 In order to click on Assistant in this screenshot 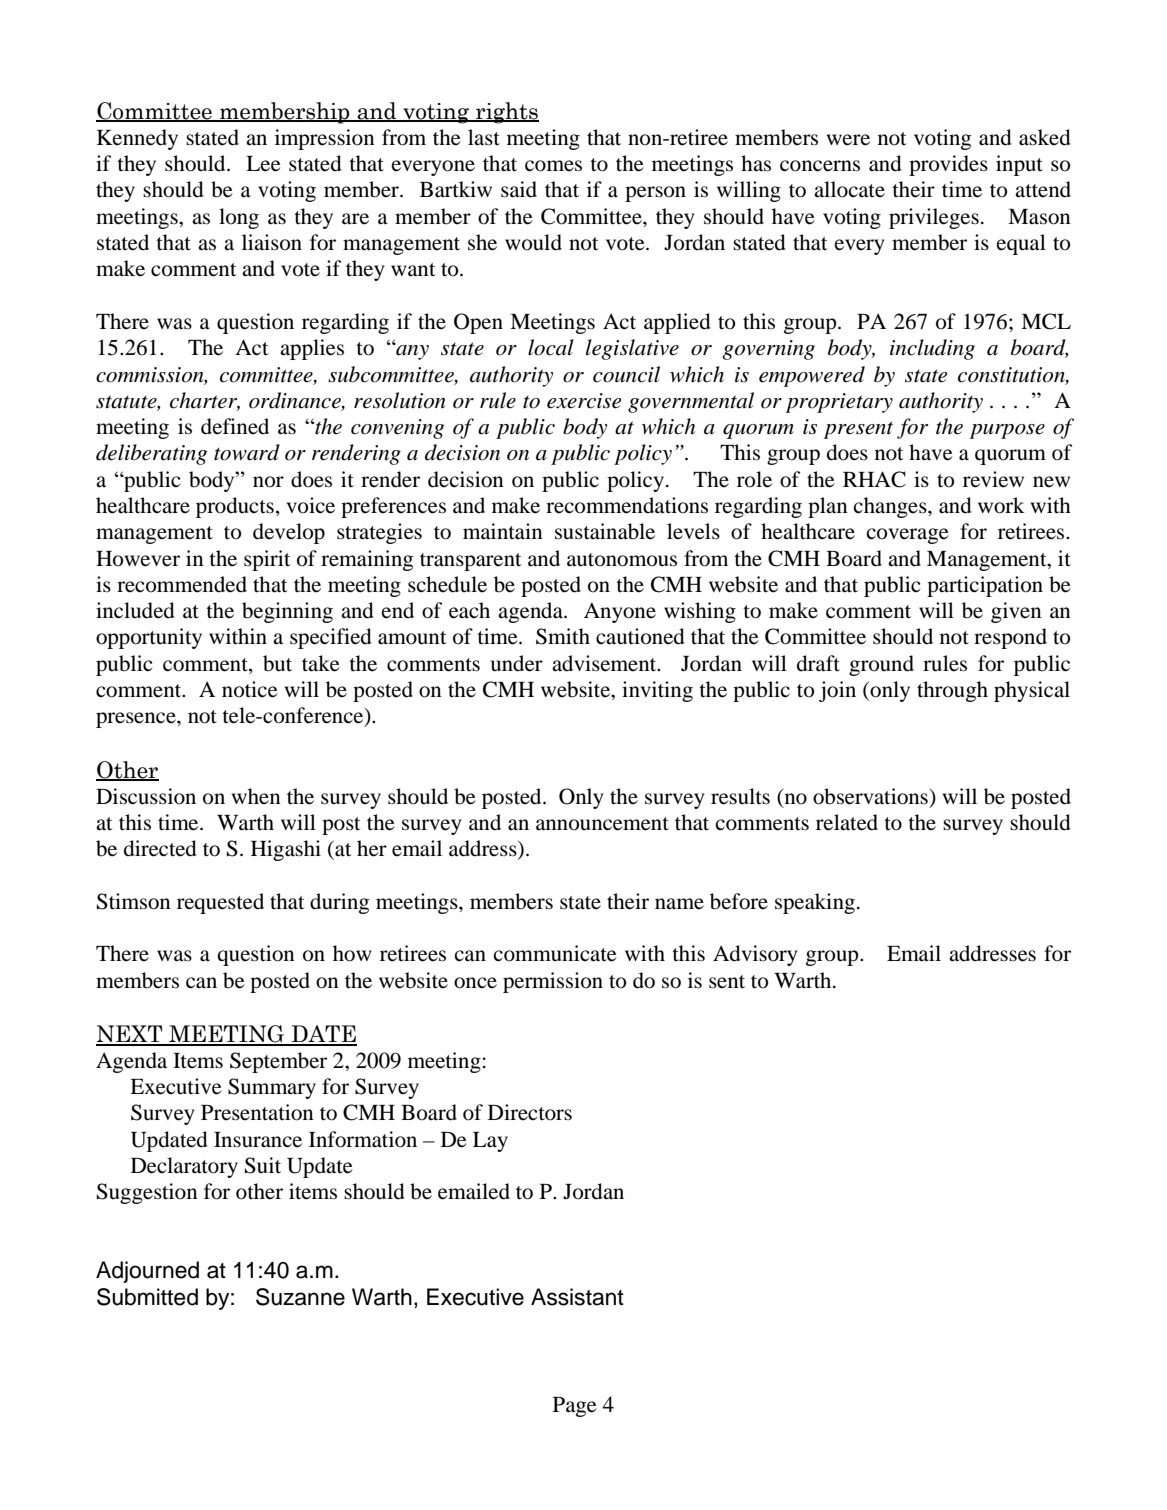, I will do `click(577, 1297)`.
